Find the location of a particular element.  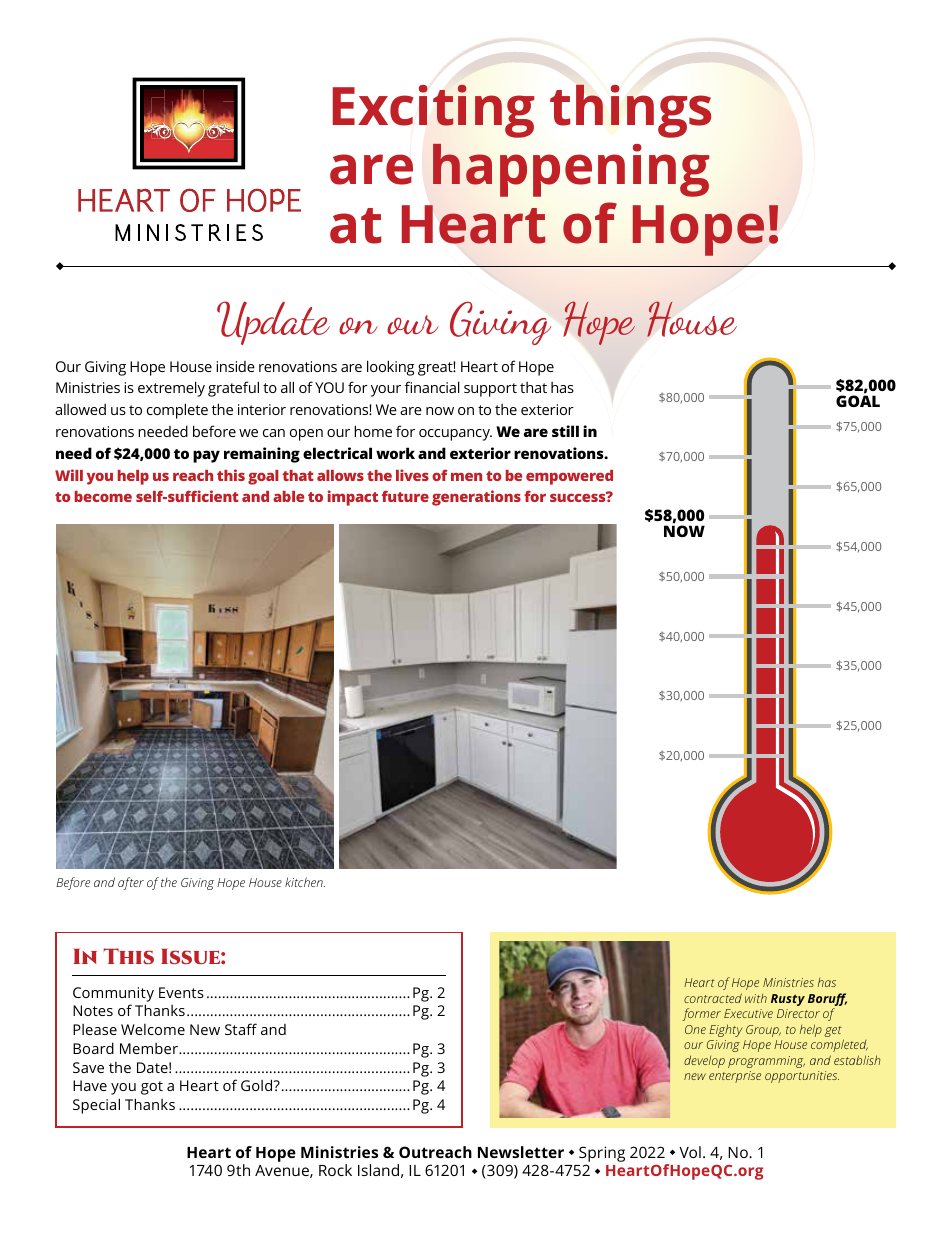

happening is located at coordinates (571, 170).
